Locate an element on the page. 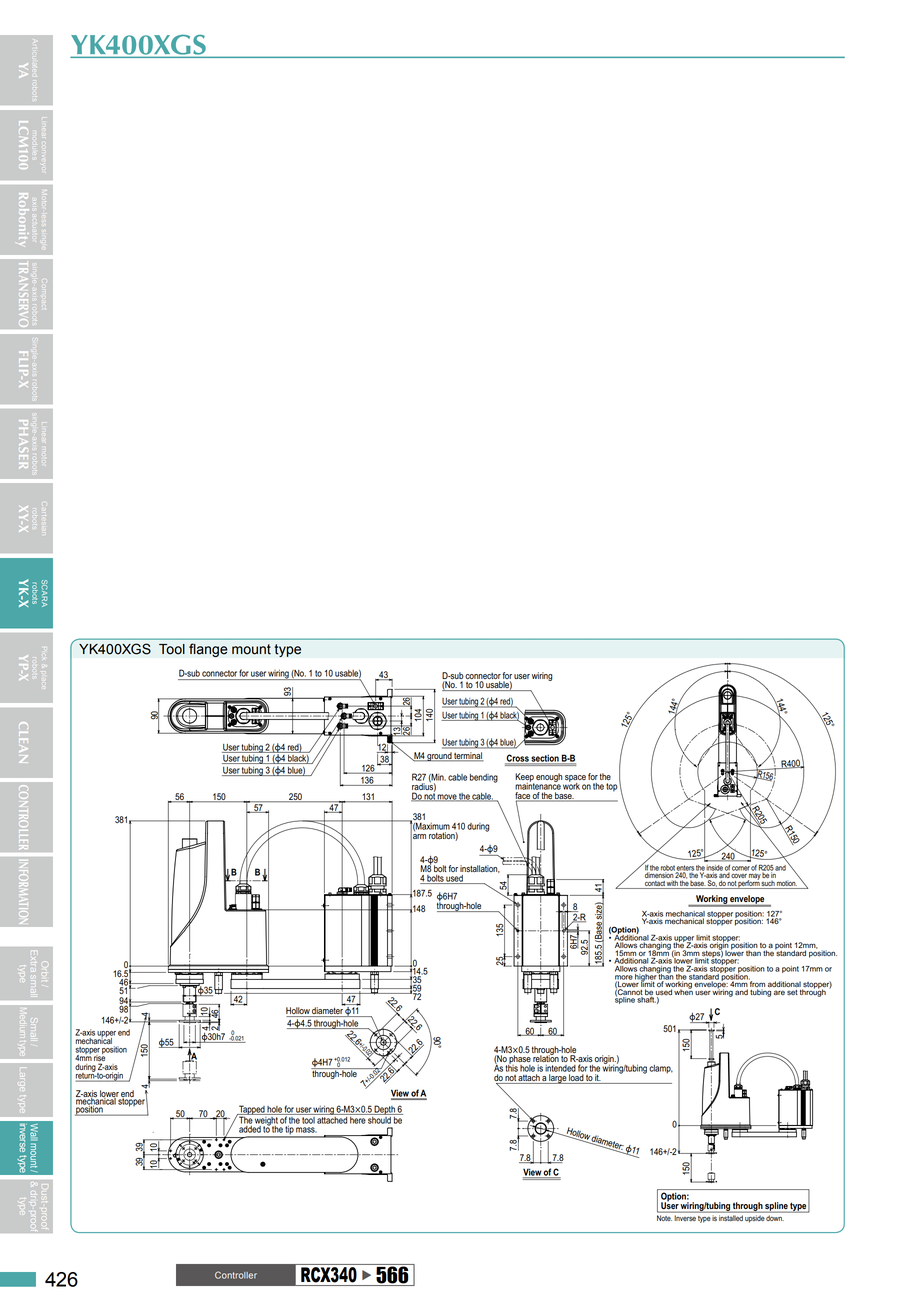 This document has width=924, height=1308. installed is located at coordinates (731, 1218).
